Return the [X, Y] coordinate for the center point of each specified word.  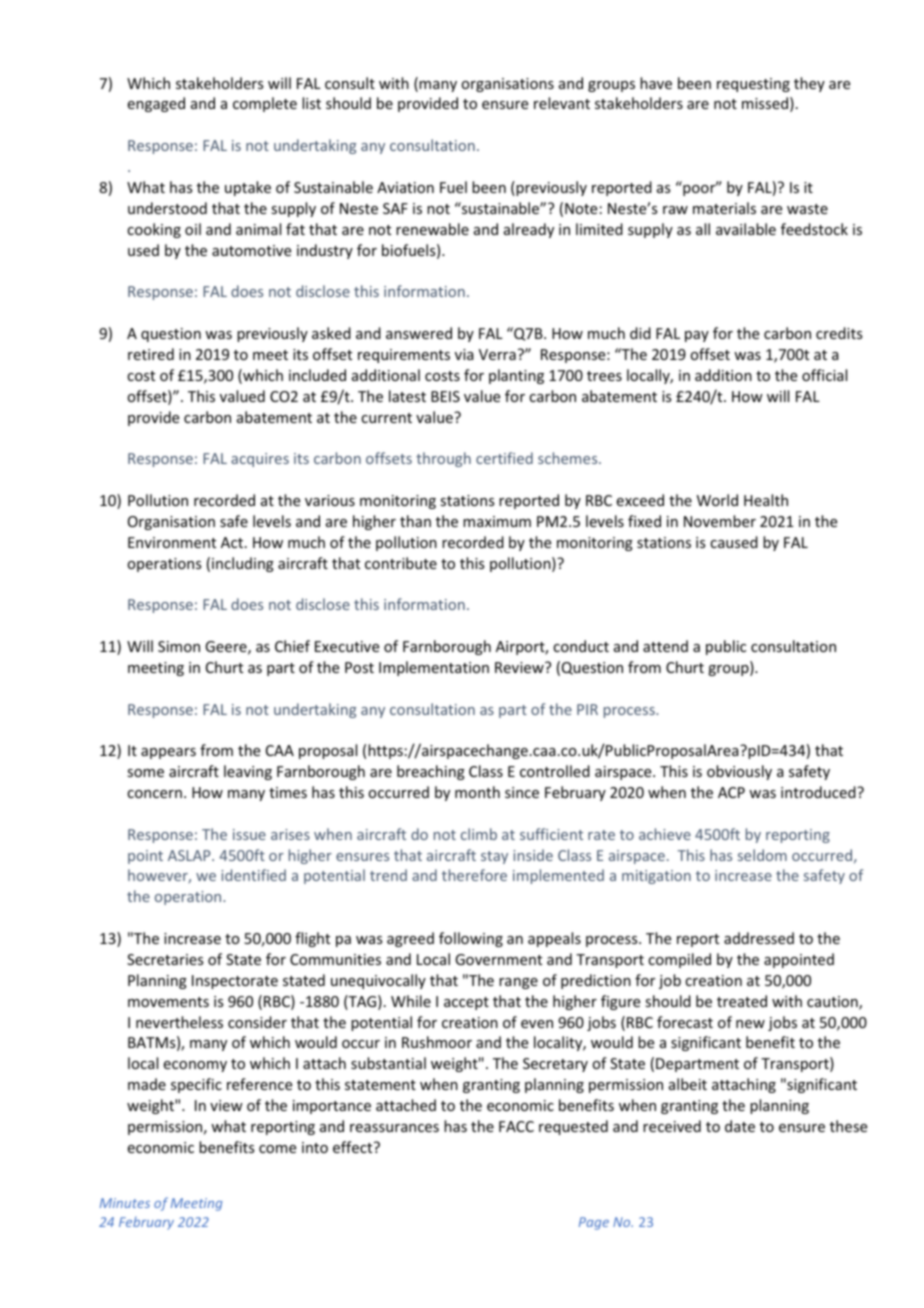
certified [504, 458]
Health [766, 500]
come [277, 1149]
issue [249, 834]
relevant [562, 103]
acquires [260, 460]
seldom [762, 855]
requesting [753, 85]
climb [479, 834]
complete [265, 104]
